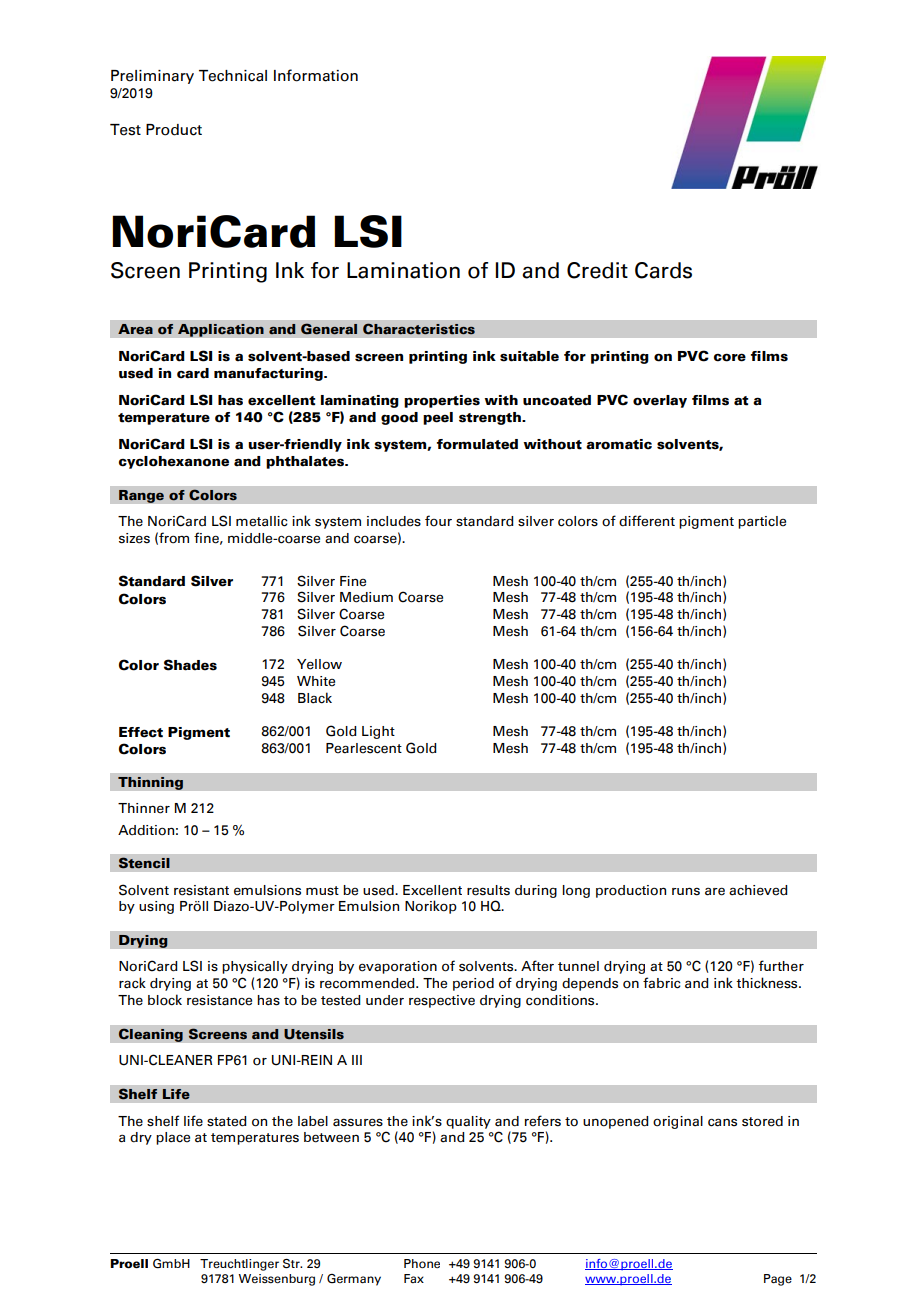  What do you see at coordinates (378, 732) in the page?
I see `Light` at bounding box center [378, 732].
